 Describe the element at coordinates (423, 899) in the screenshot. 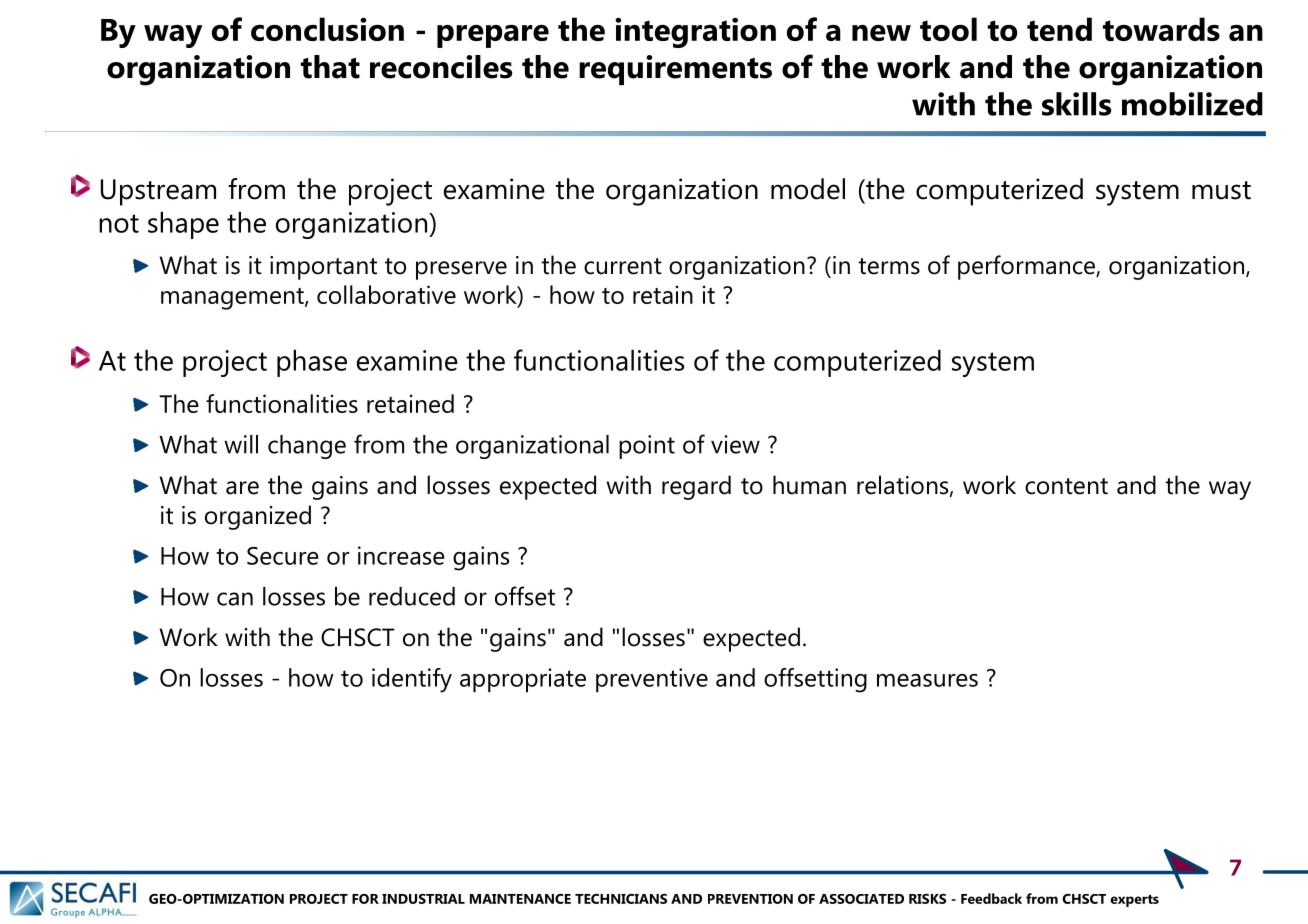

I see `INDUSTRIAL` at that location.
